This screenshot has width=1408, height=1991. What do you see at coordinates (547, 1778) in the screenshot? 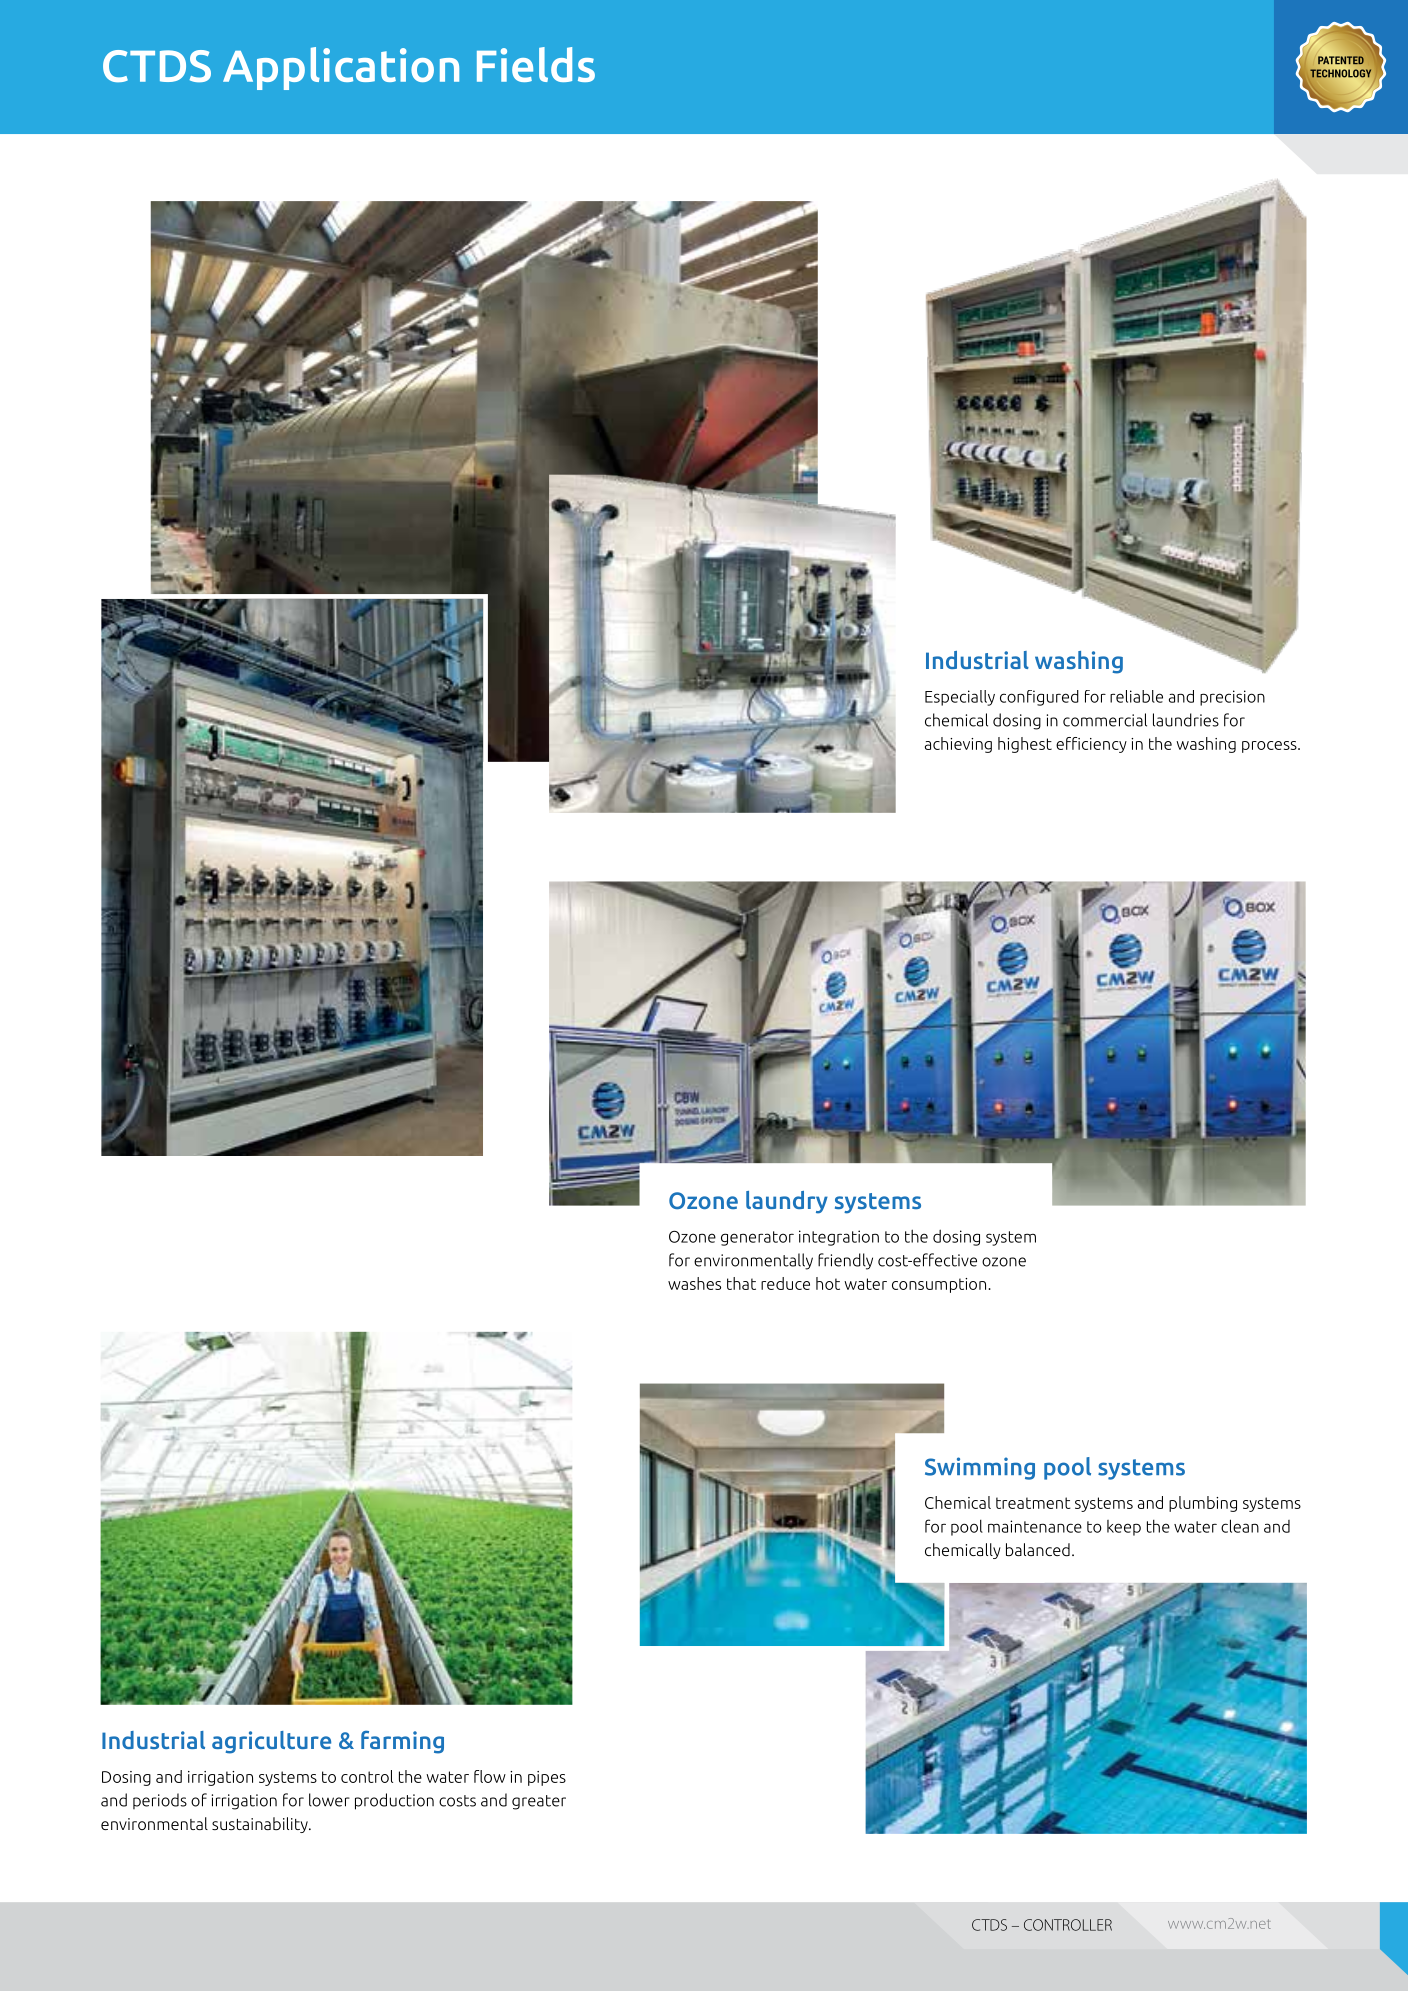
I see `pipes` at bounding box center [547, 1778].
